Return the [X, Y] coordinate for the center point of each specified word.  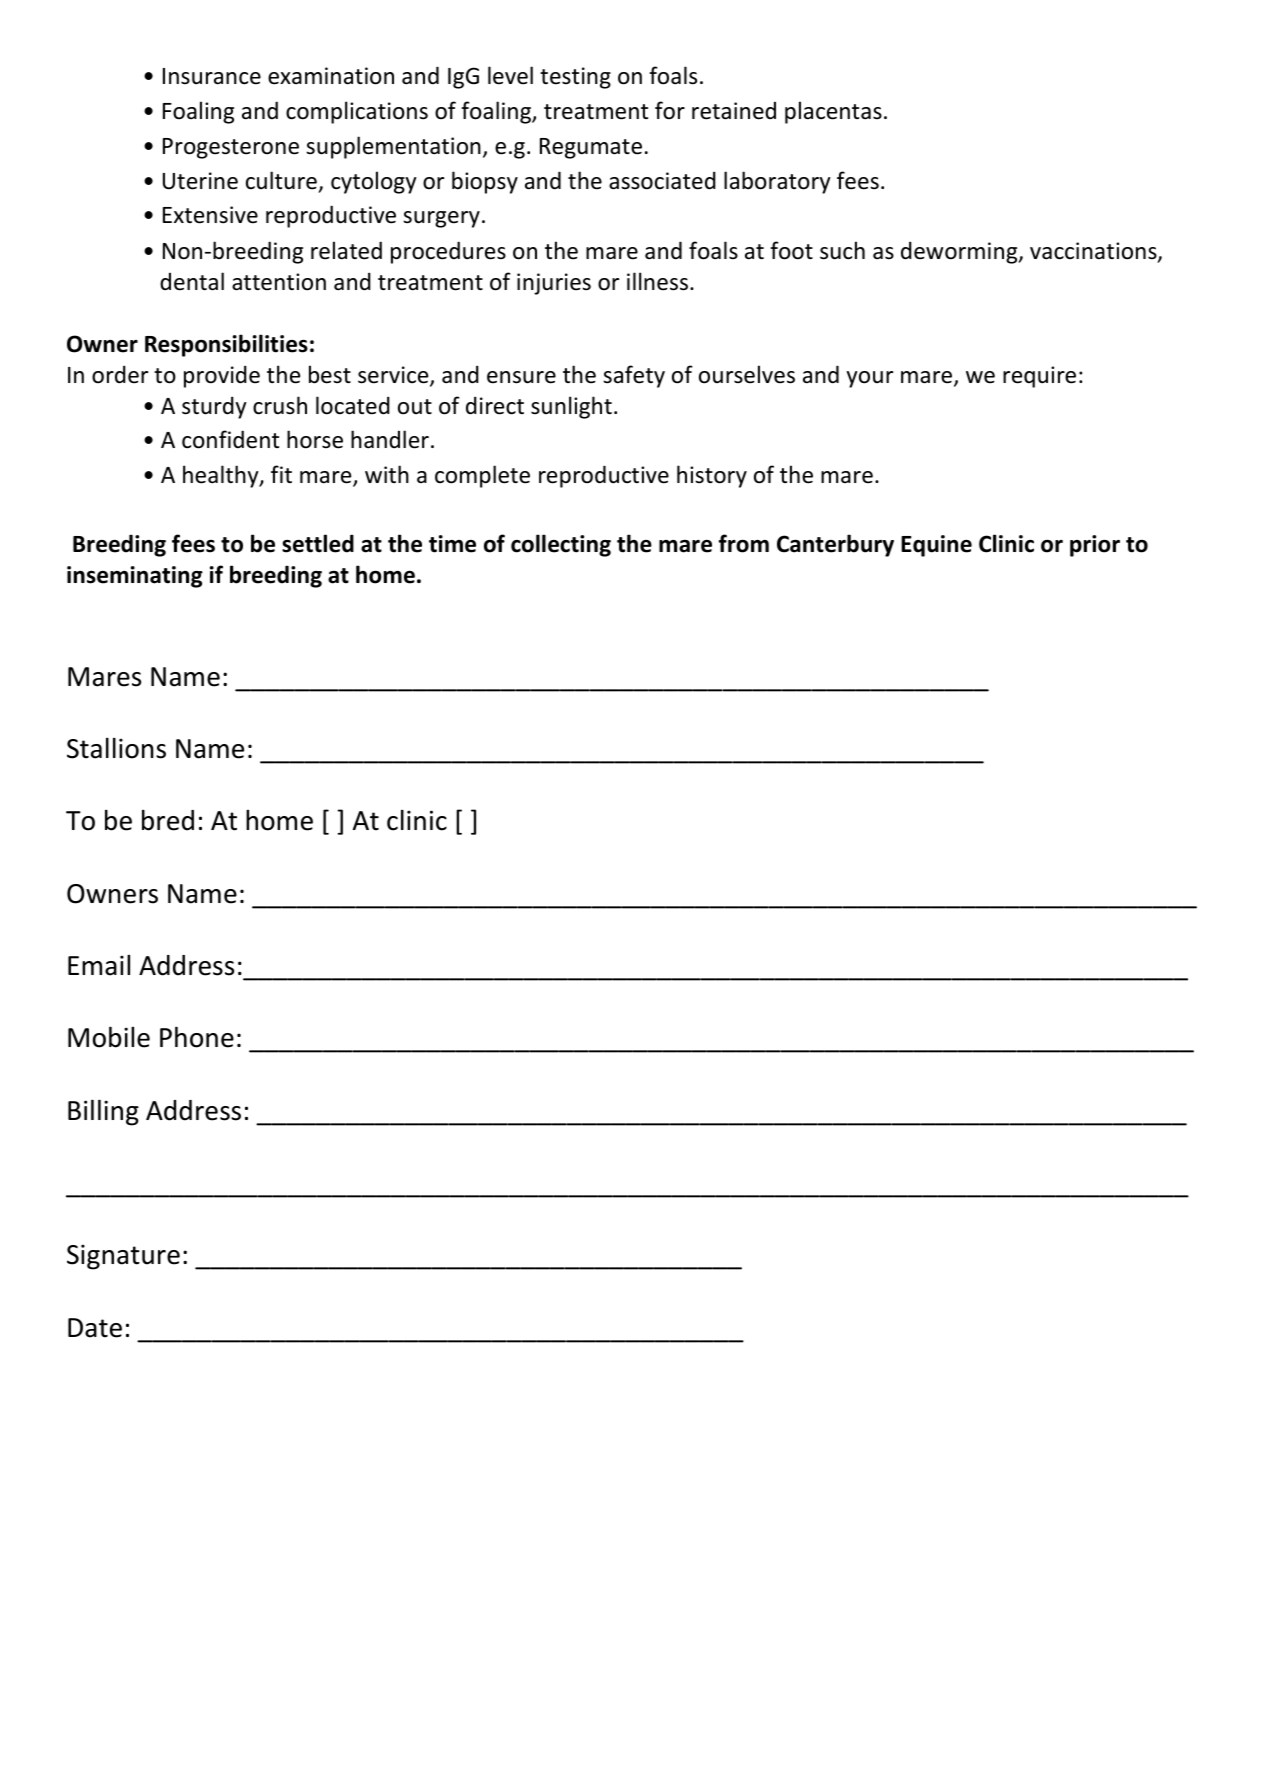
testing [575, 78]
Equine [936, 546]
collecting [561, 545]
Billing [103, 1112]
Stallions [116, 748]
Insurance [212, 76]
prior [1095, 546]
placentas [833, 112]
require [1039, 377]
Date [95, 1328]
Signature [123, 1257]
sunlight [571, 407]
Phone [197, 1037]
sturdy [214, 407]
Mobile [109, 1037]
